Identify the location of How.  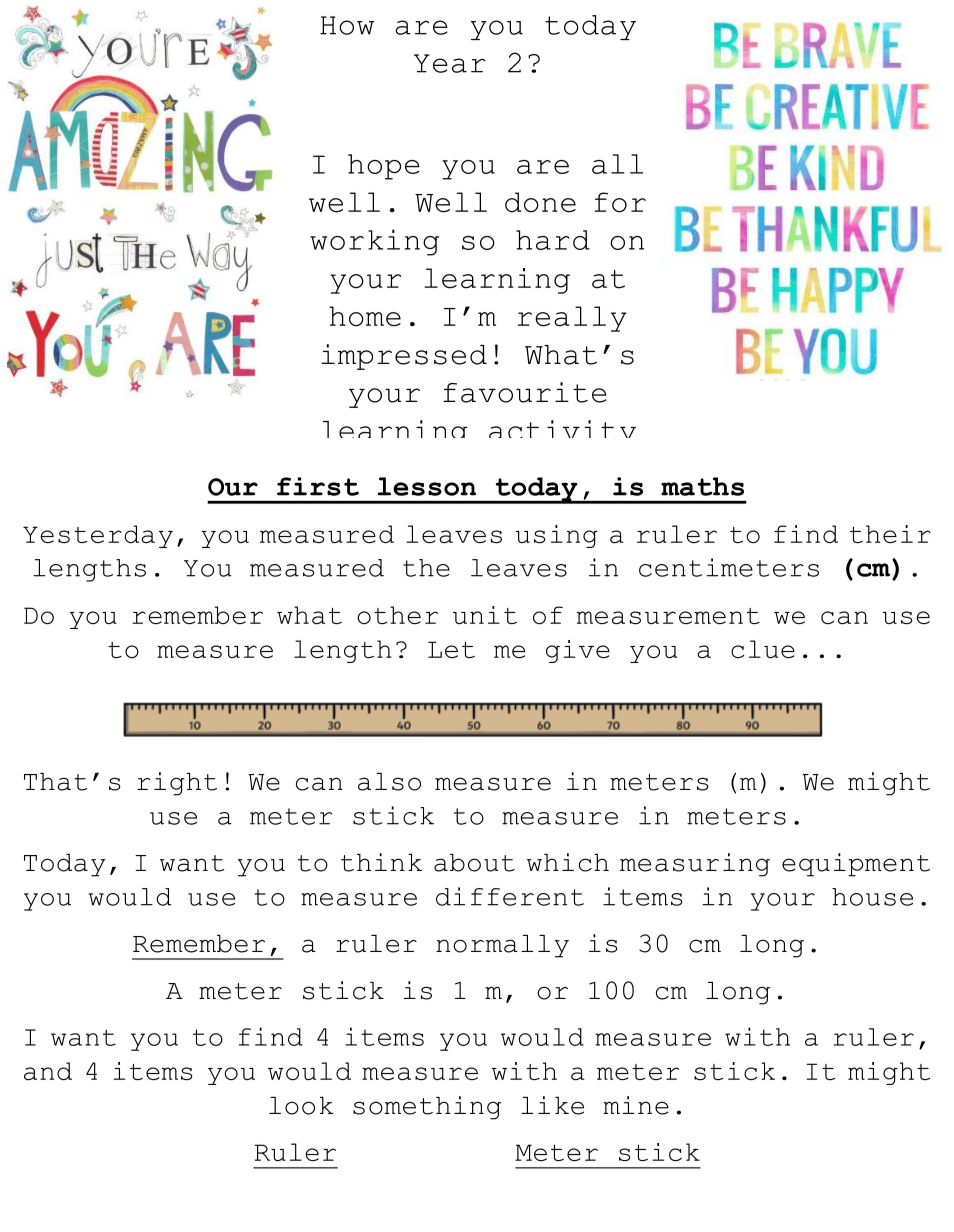
(347, 25).
